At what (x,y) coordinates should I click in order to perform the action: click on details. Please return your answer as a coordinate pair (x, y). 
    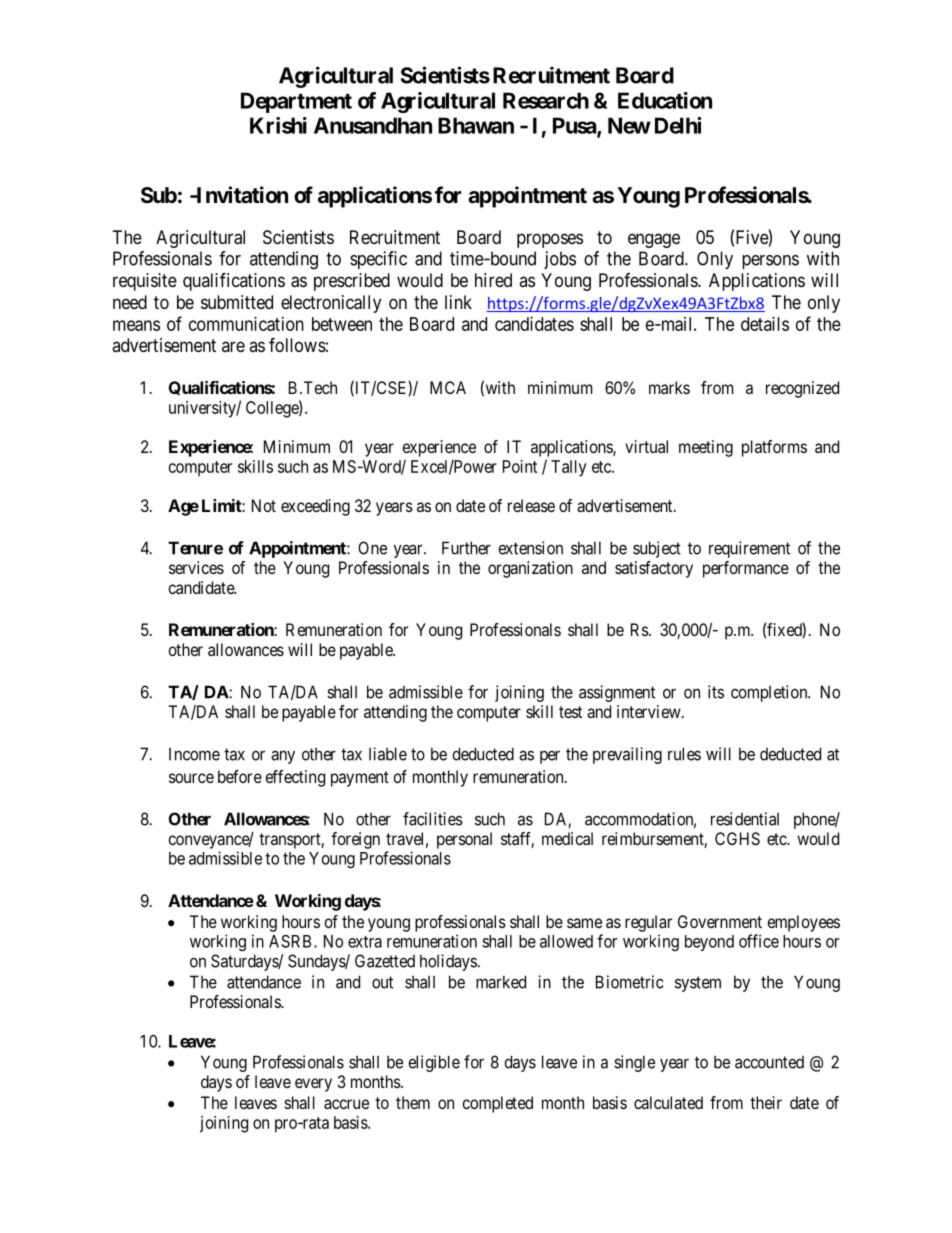
    Looking at the image, I should click on (765, 324).
